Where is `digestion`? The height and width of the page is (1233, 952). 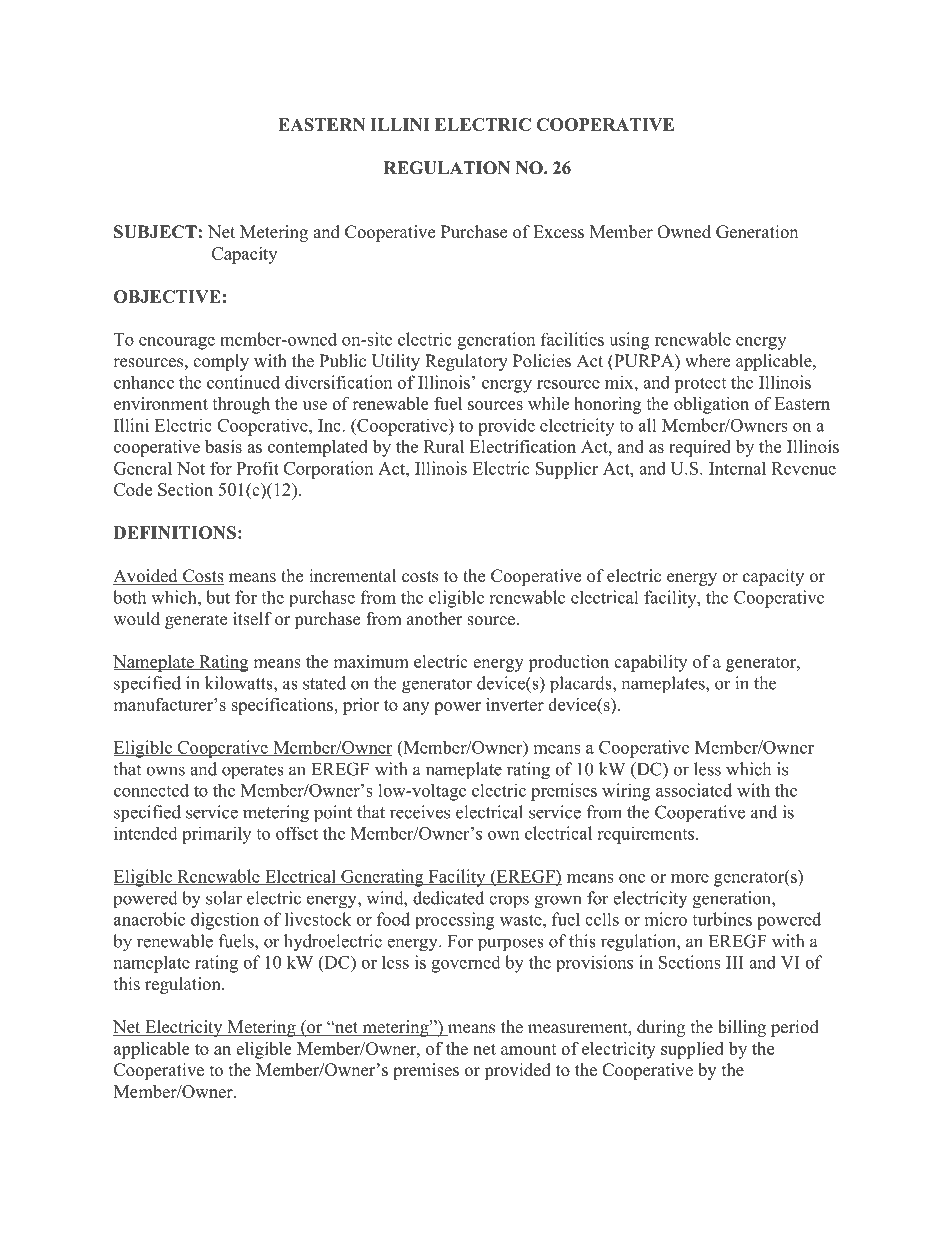 digestion is located at coordinates (225, 921).
